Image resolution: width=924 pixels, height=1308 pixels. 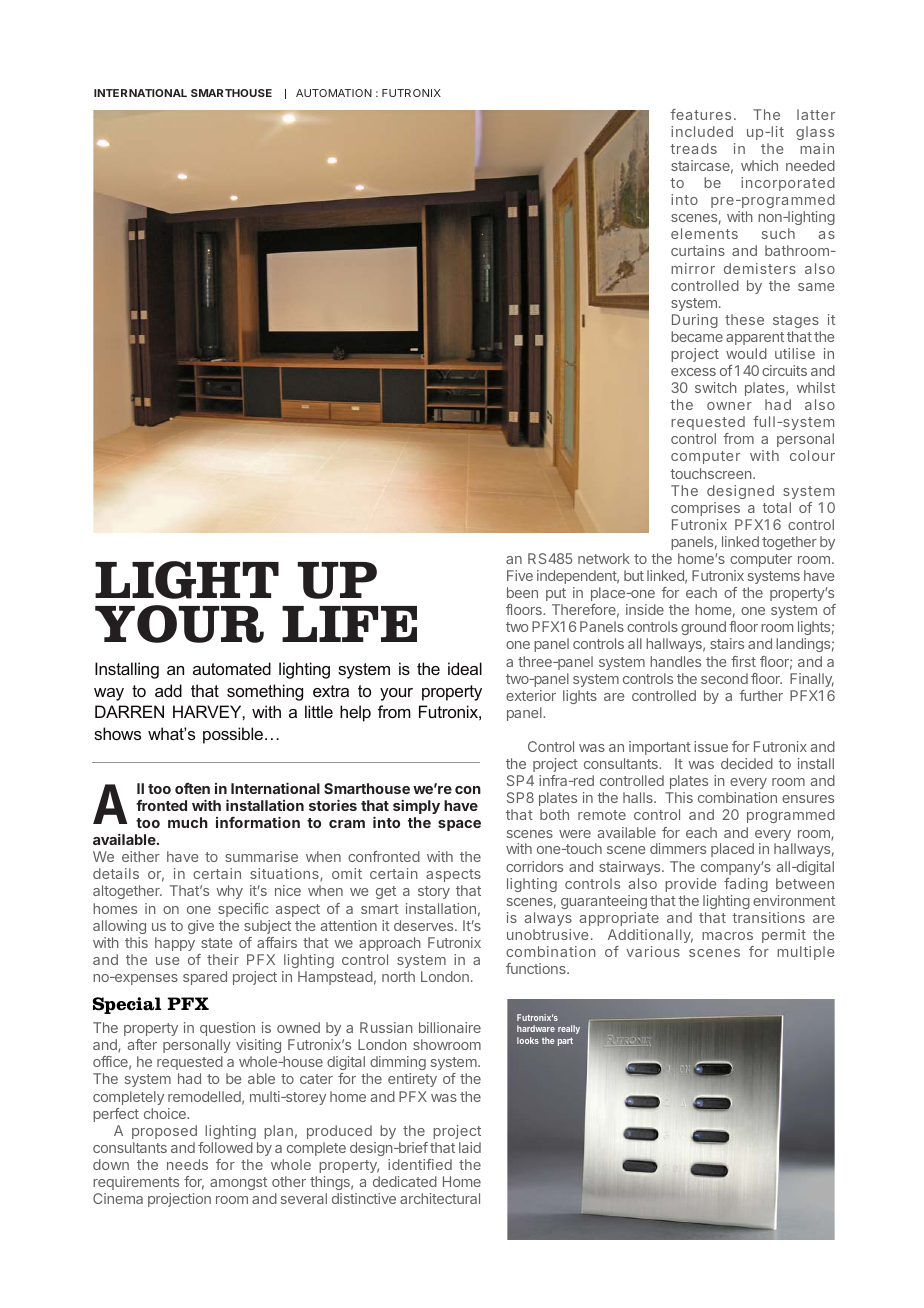 What do you see at coordinates (465, 668) in the image?
I see `ideal` at bounding box center [465, 668].
